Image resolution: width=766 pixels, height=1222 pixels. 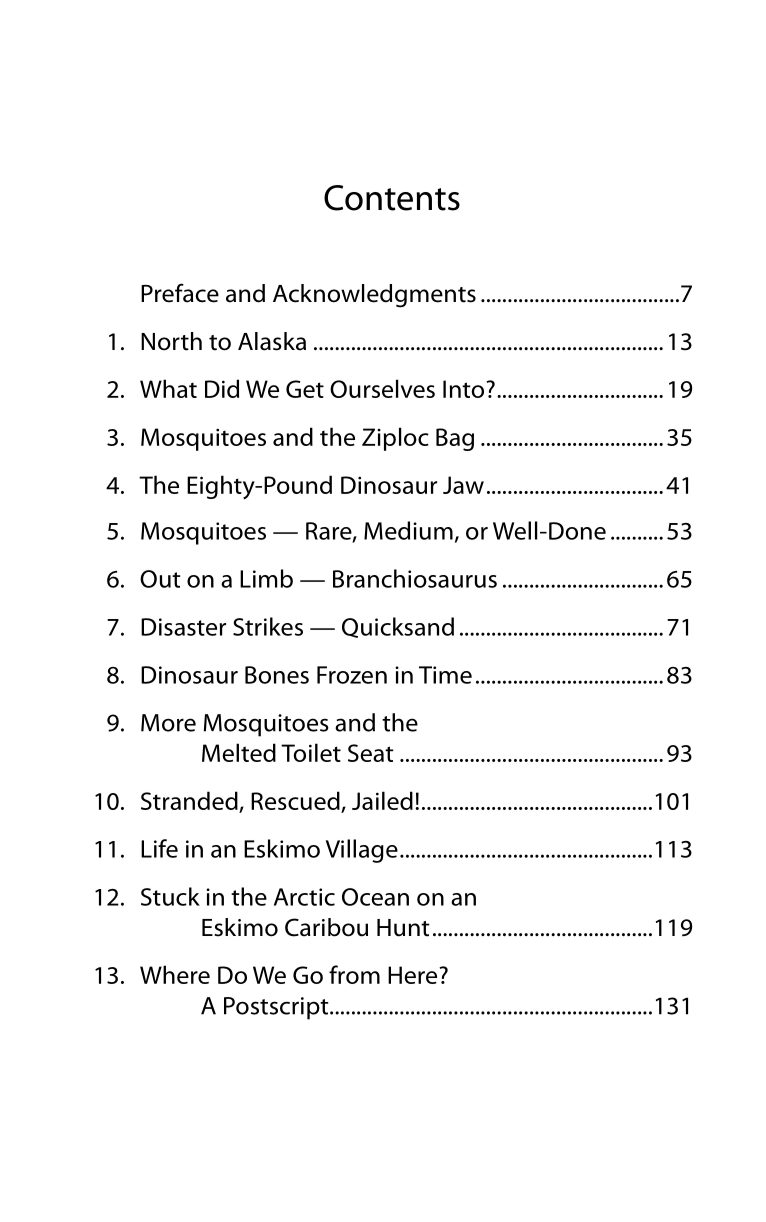 What do you see at coordinates (392, 198) in the screenshot?
I see `Contents` at bounding box center [392, 198].
